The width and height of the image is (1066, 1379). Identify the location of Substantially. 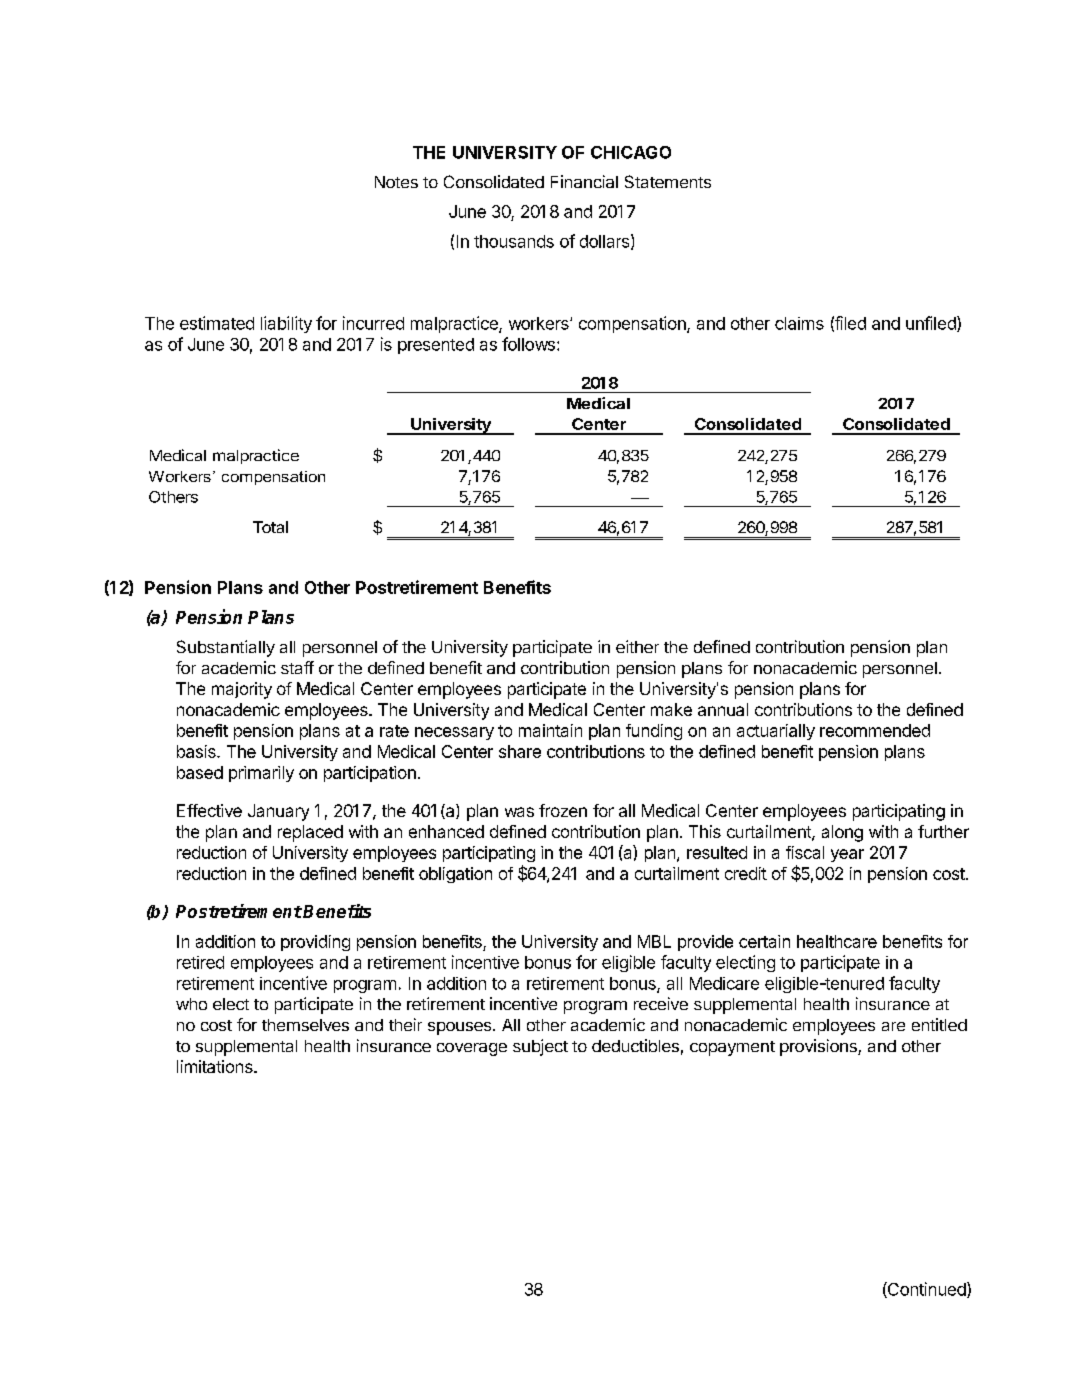
(226, 648).
